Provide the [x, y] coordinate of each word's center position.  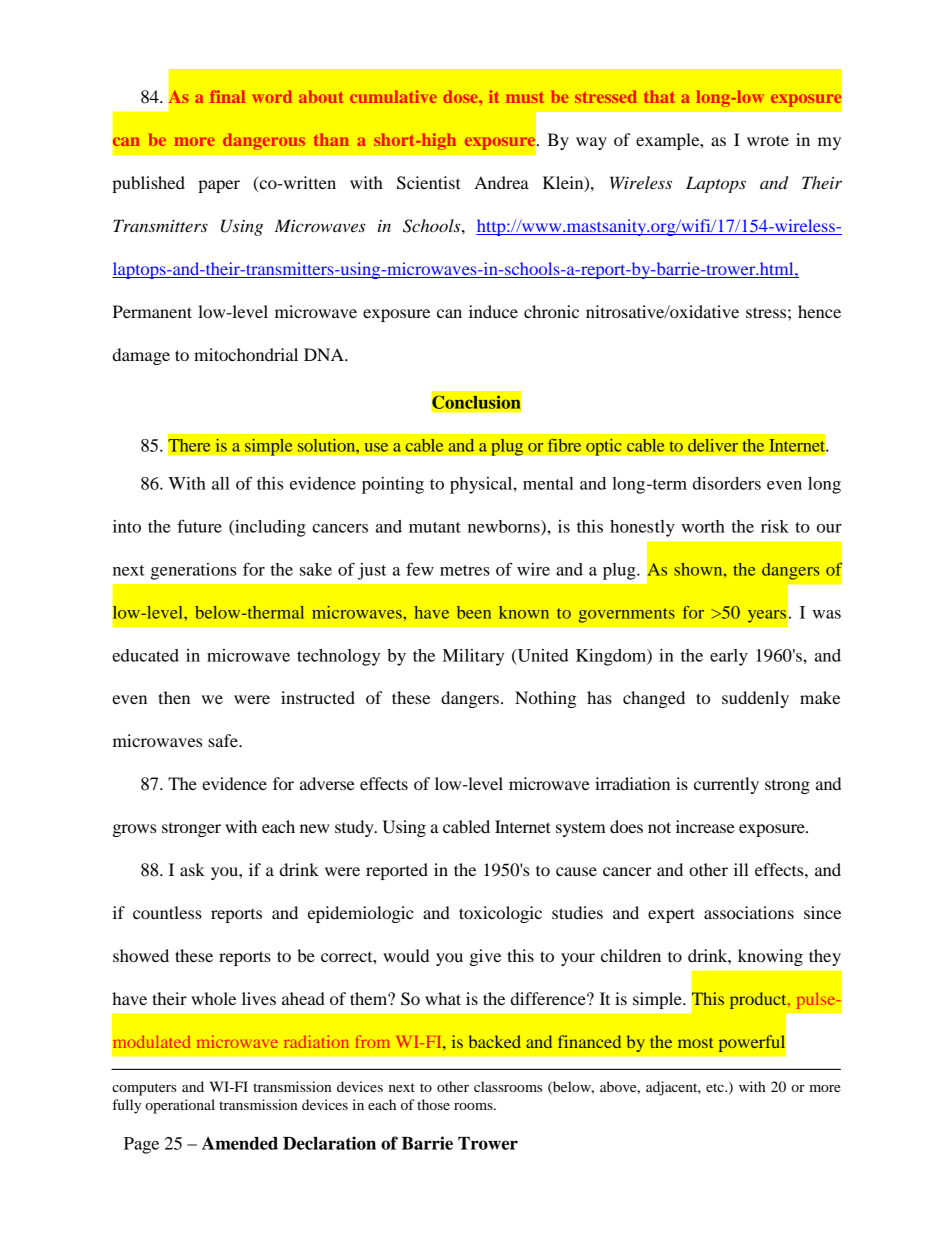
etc [716, 1087]
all [221, 483]
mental [548, 483]
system [581, 829]
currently [726, 785]
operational [180, 1106]
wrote [768, 140]
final [227, 96]
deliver [713, 445]
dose [461, 96]
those [433, 1104]
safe [224, 740]
